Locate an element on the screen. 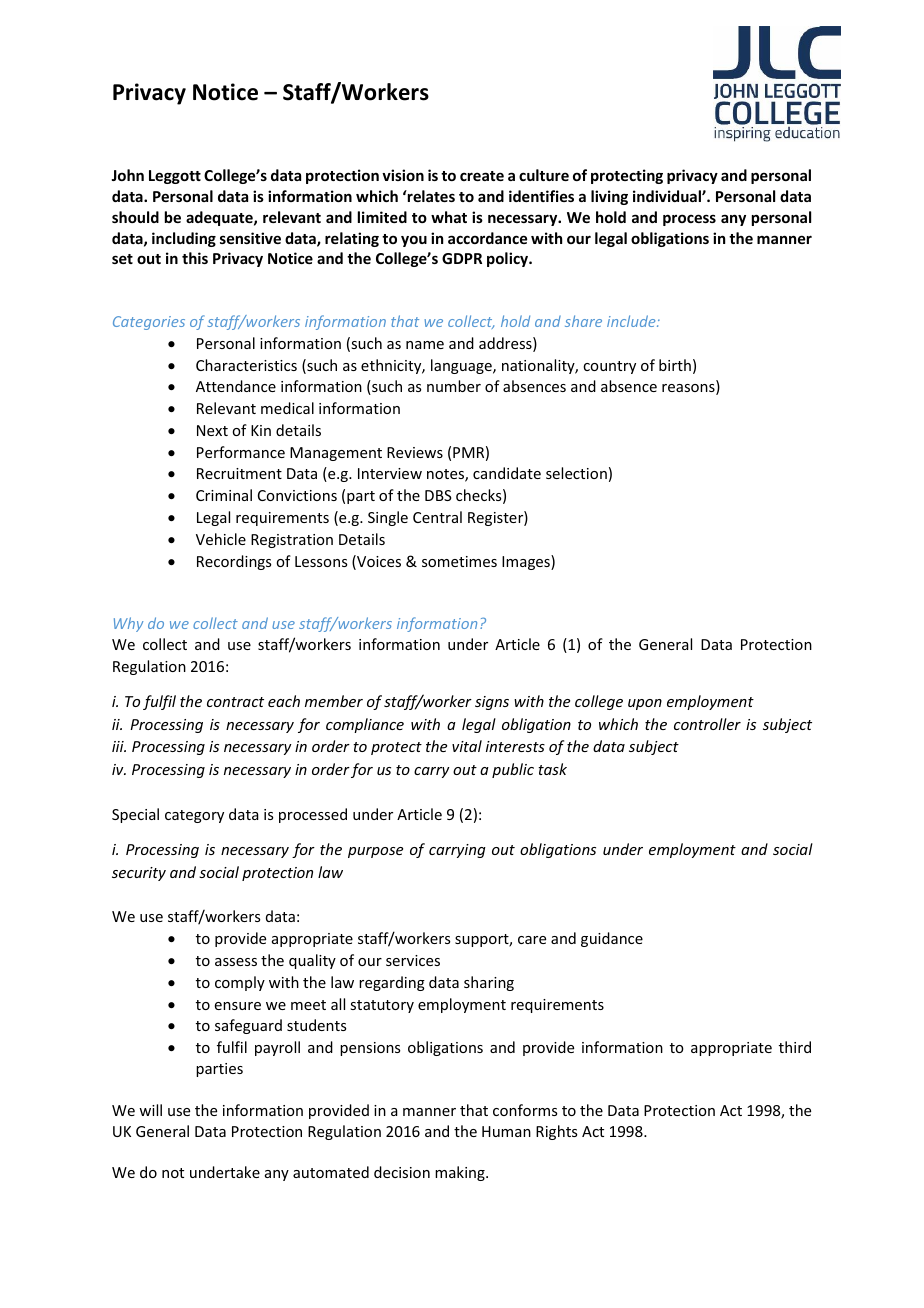 Image resolution: width=924 pixels, height=1308 pixels. what is located at coordinates (449, 217).
